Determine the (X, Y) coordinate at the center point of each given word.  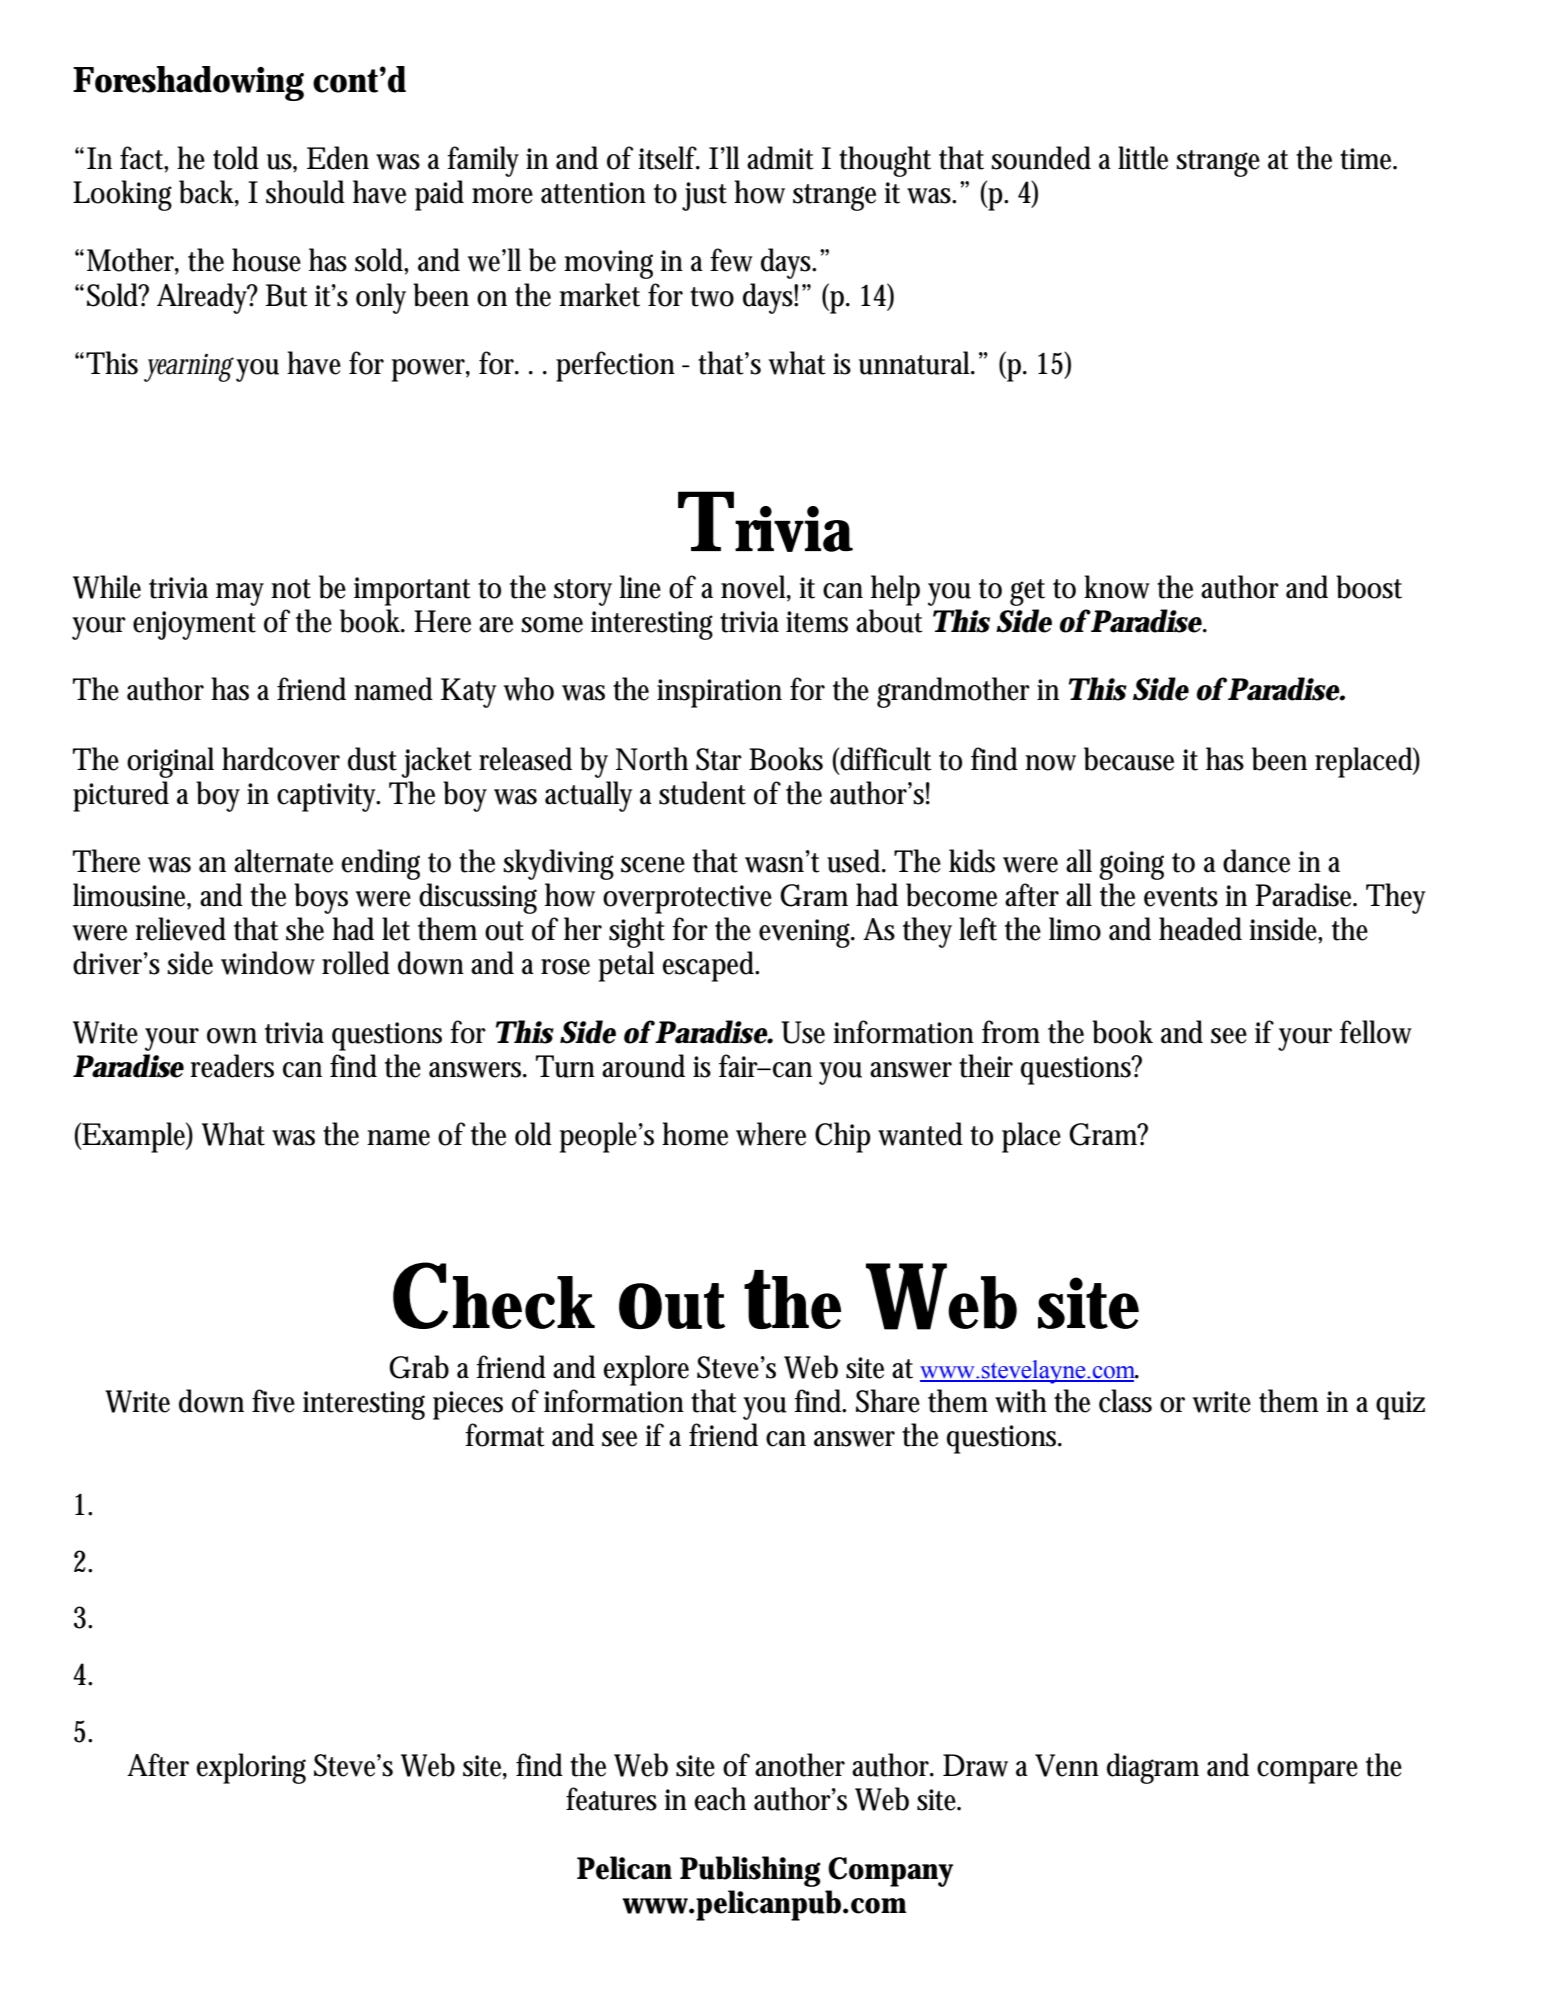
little (1143, 158)
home (695, 1134)
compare (1307, 1772)
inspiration (719, 693)
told (236, 158)
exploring (251, 1768)
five (273, 1401)
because (1129, 759)
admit (780, 158)
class (1125, 1401)
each (720, 1799)
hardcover (281, 759)
